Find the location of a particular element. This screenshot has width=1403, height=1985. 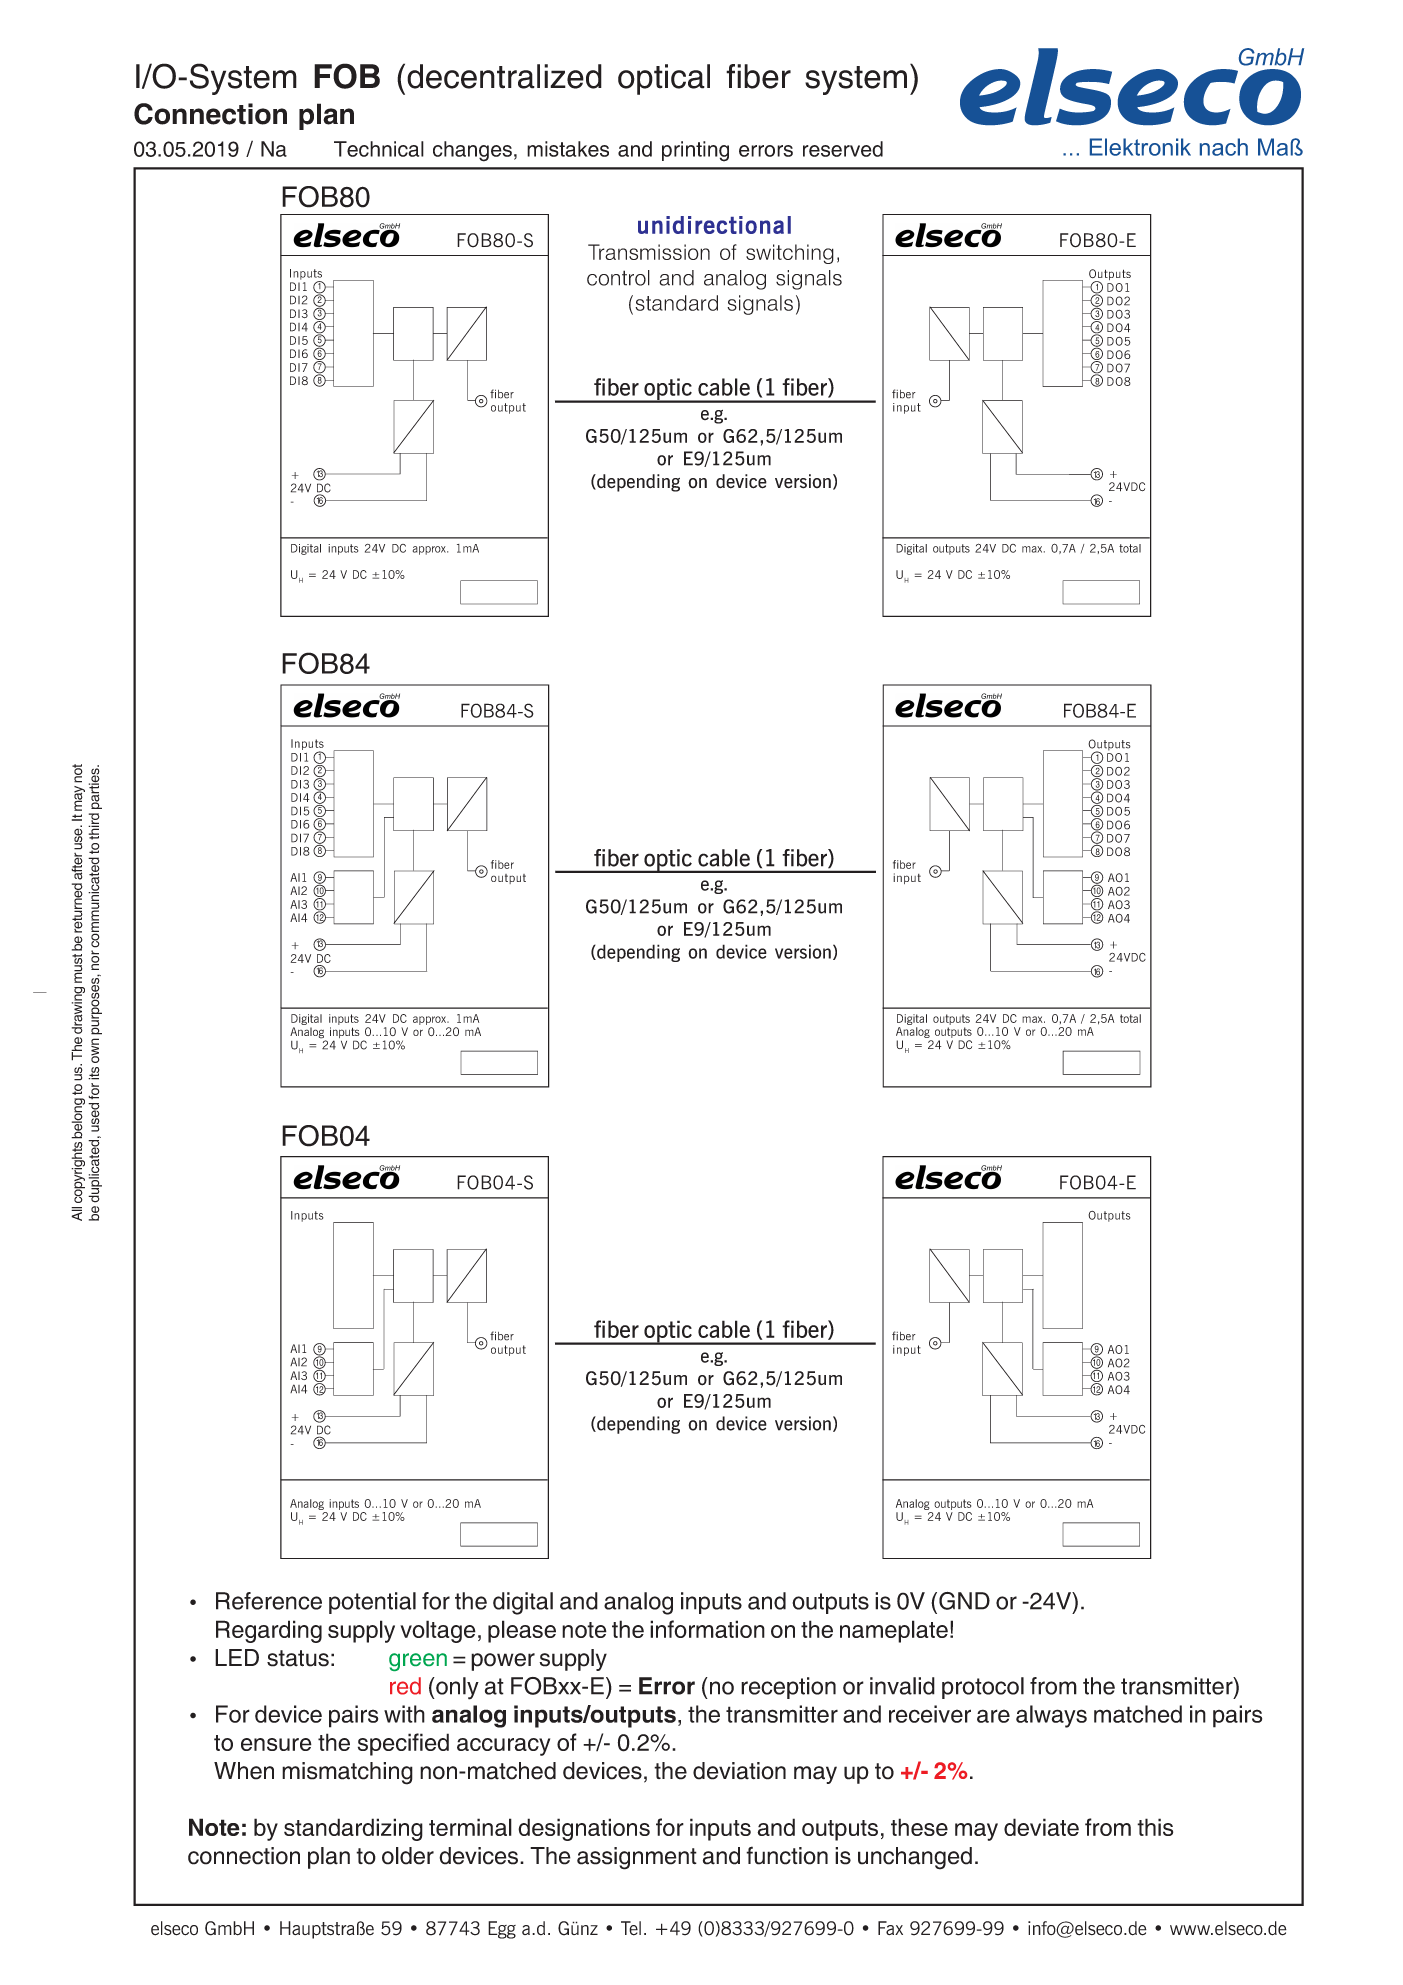

older is located at coordinates (408, 1856).
